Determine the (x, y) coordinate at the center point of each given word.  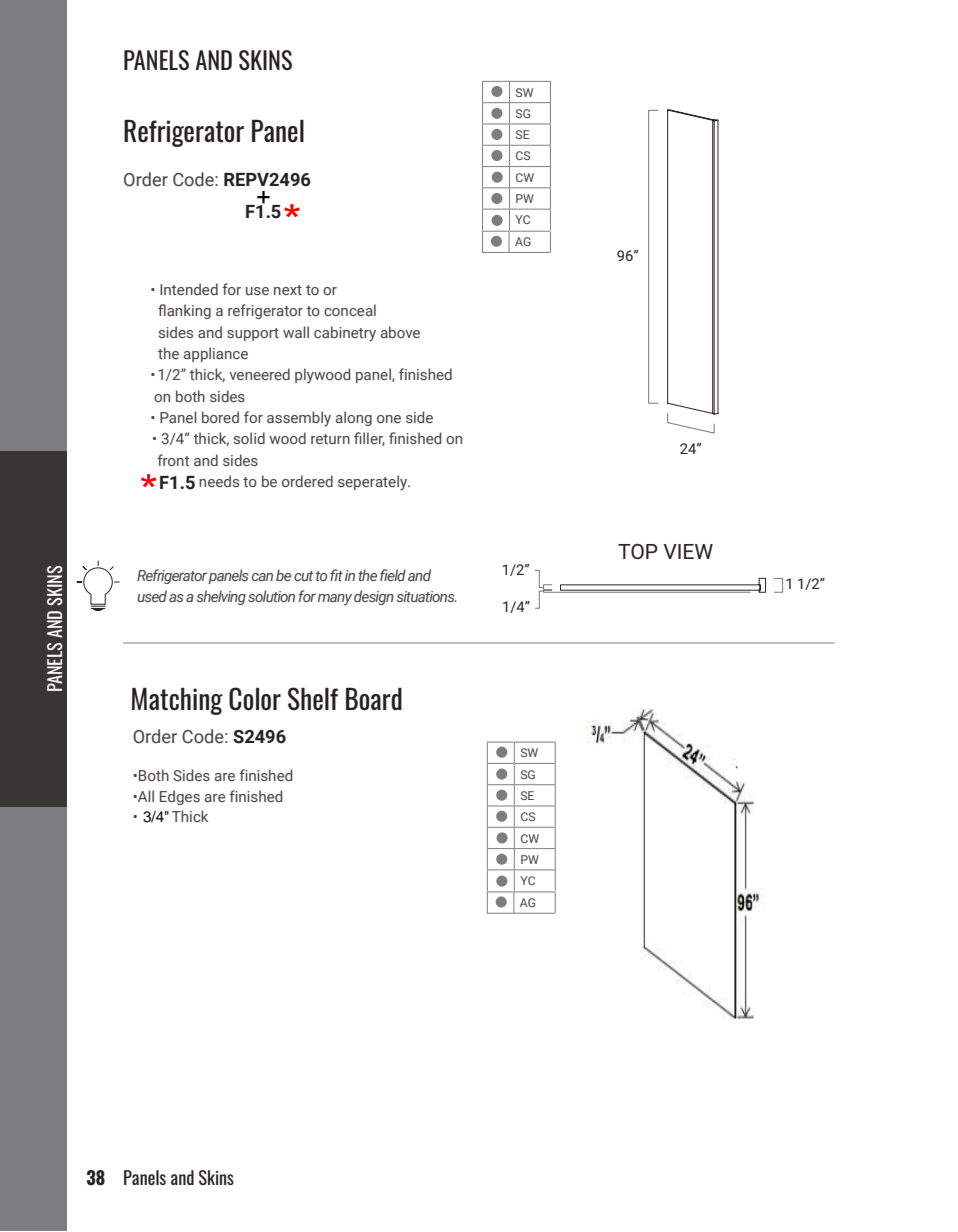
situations (427, 596)
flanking (184, 311)
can (262, 577)
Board (374, 699)
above (400, 332)
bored (220, 417)
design (374, 597)
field (393, 575)
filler (369, 439)
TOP (638, 551)
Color (255, 699)
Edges (180, 797)
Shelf (313, 699)
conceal (350, 310)
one (389, 419)
